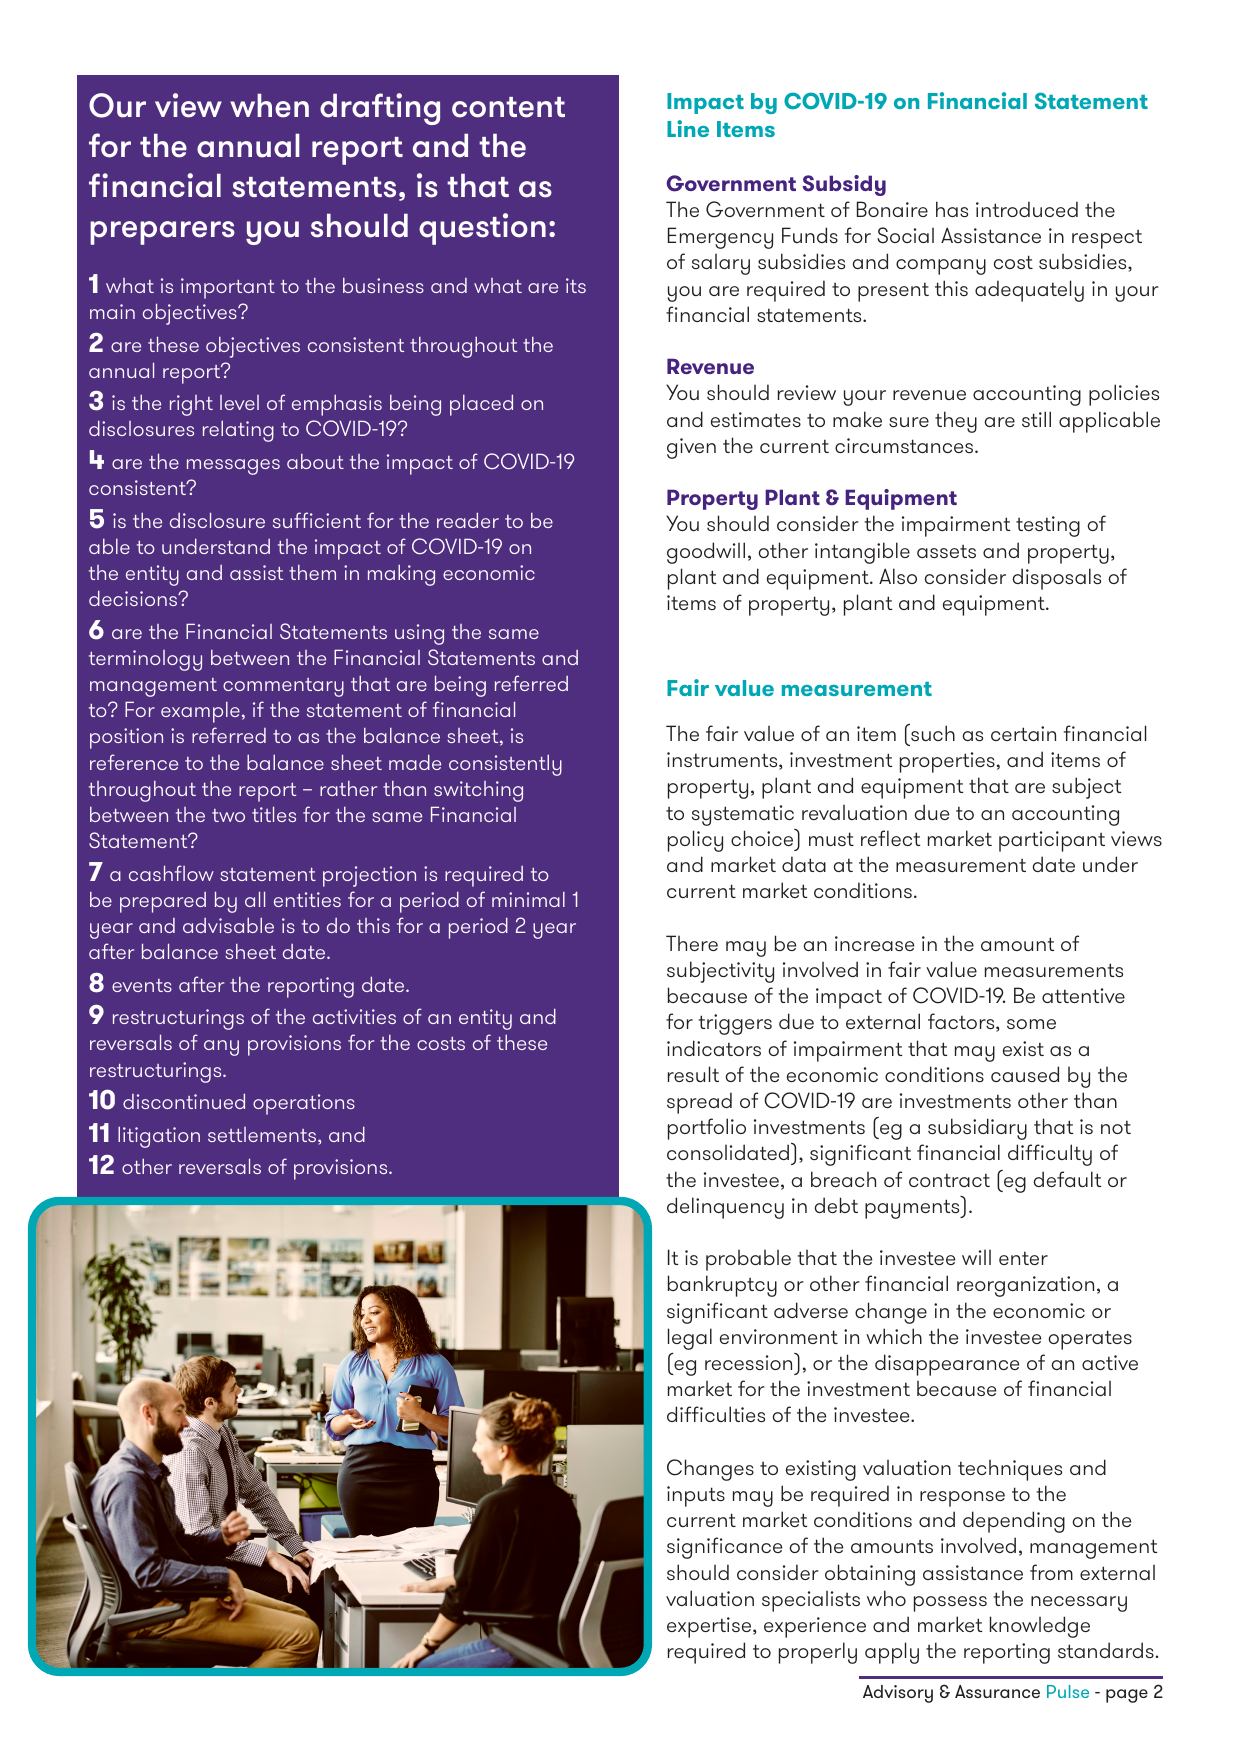 This document has height=1751, width=1238. I want to click on introduced, so click(1027, 209).
